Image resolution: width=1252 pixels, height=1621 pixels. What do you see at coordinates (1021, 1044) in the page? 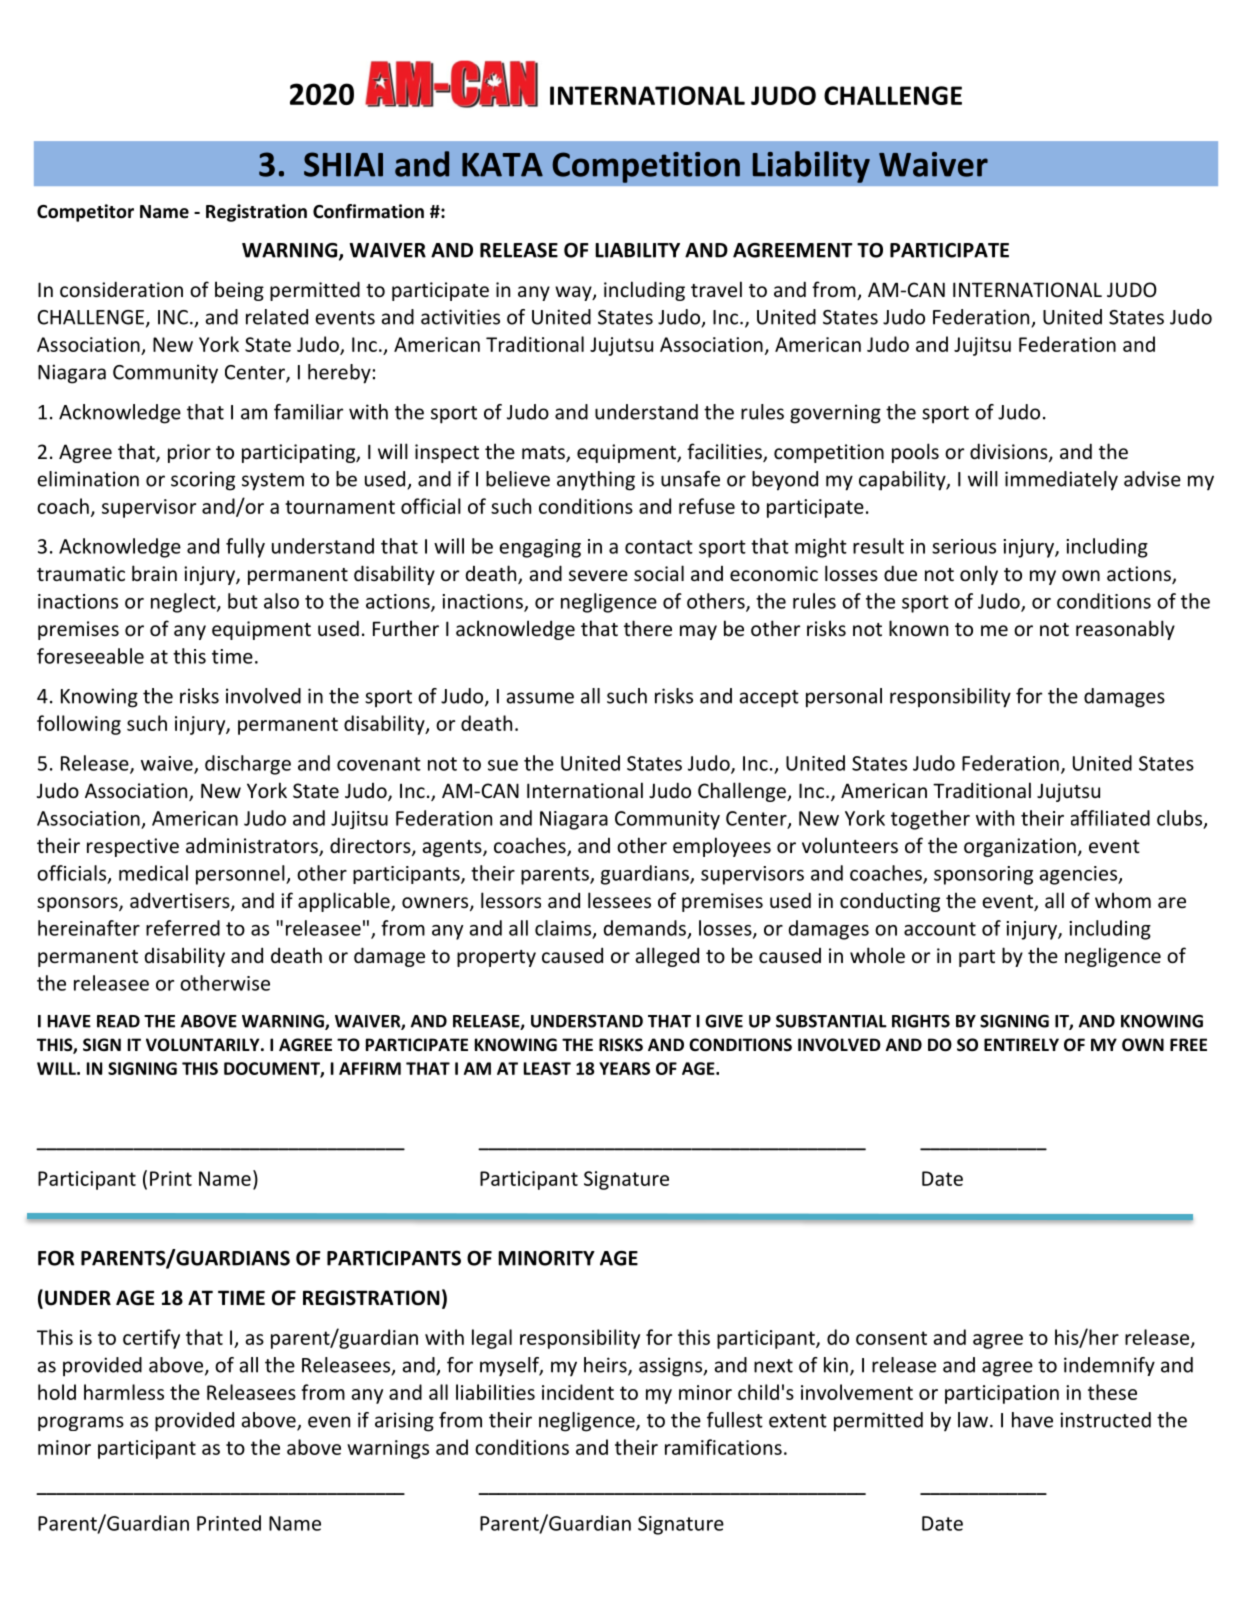
I see `ENTIRELY` at bounding box center [1021, 1044].
